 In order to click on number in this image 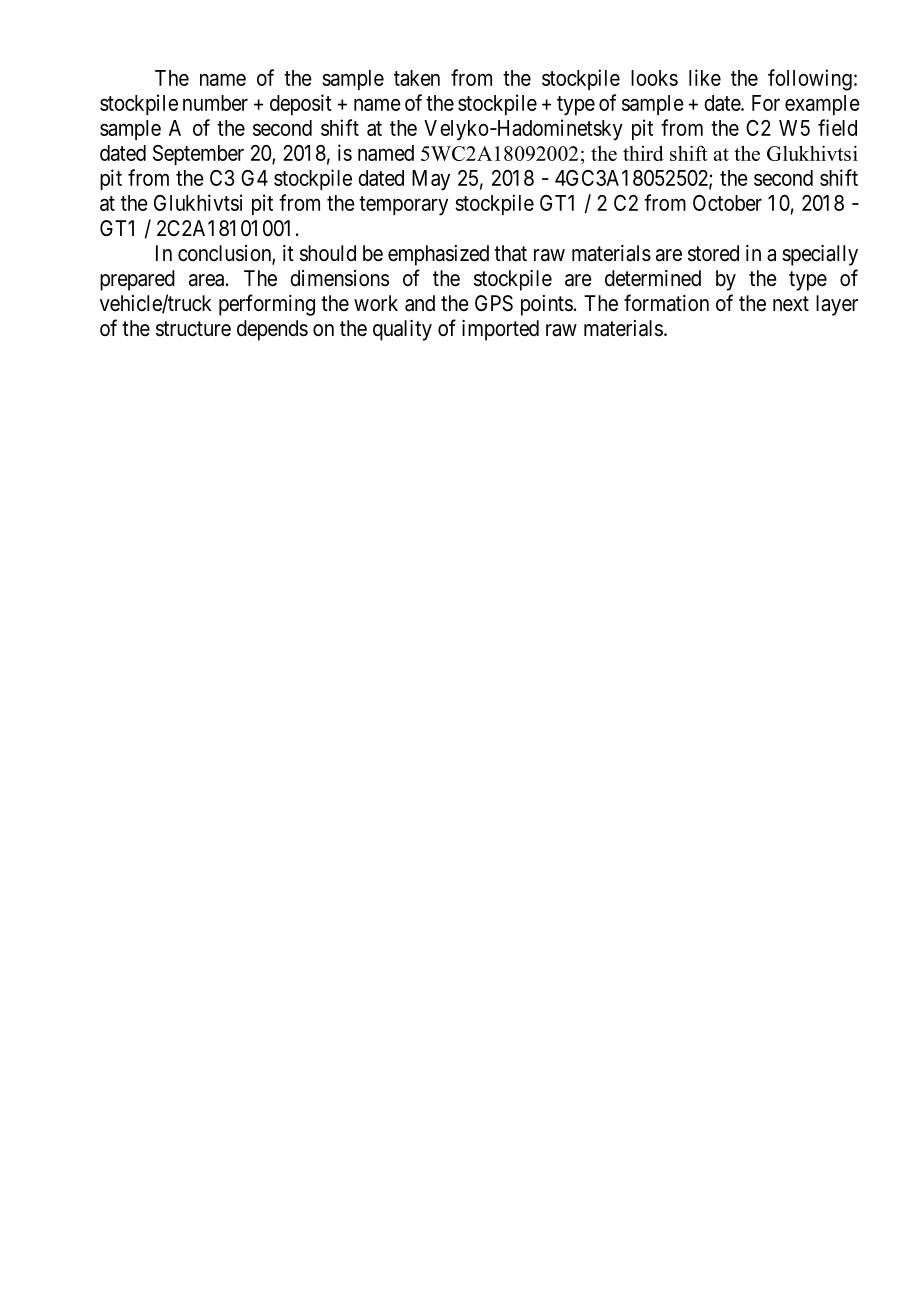, I will do `click(215, 103)`.
